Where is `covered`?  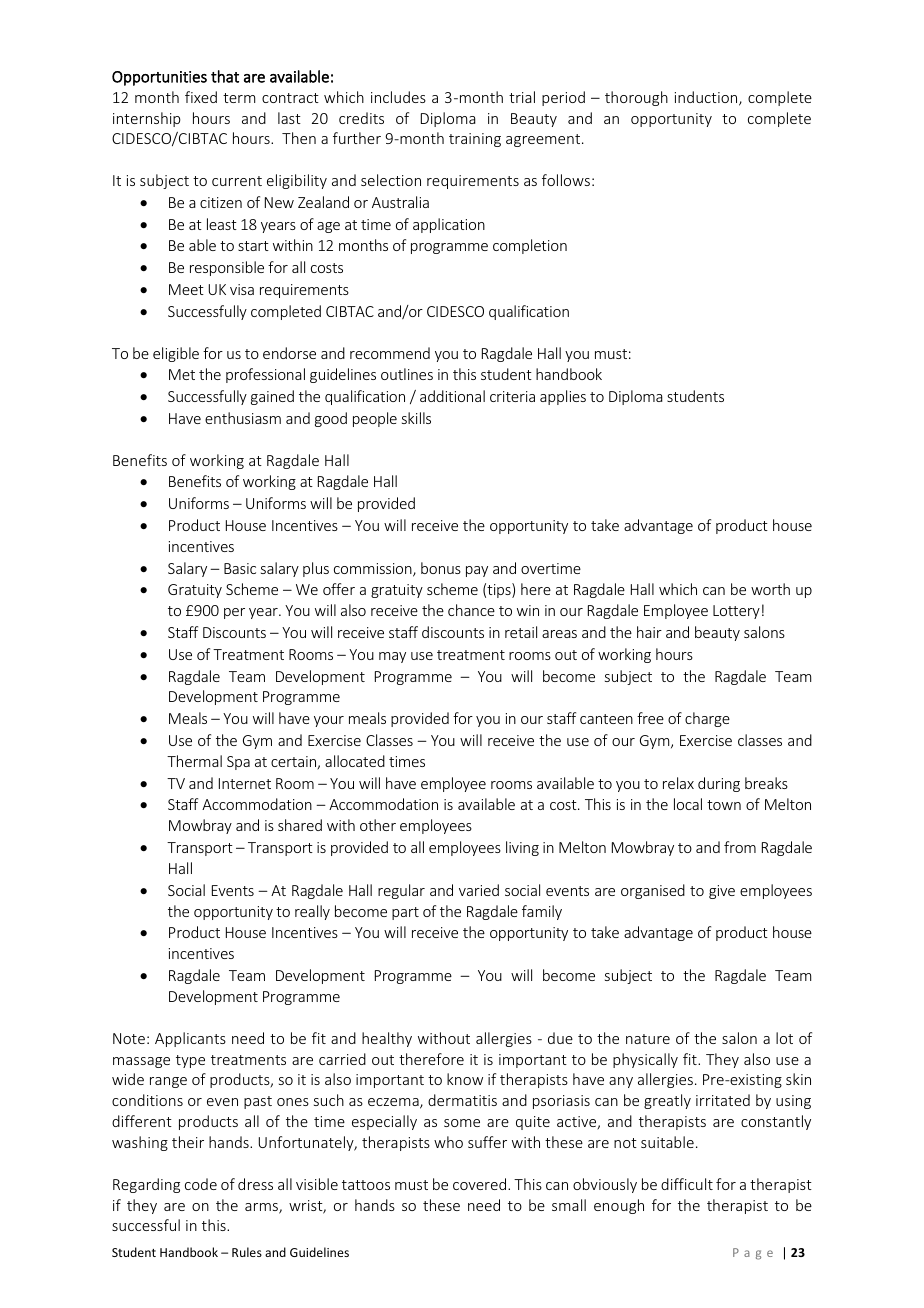
covered is located at coordinates (481, 1184).
